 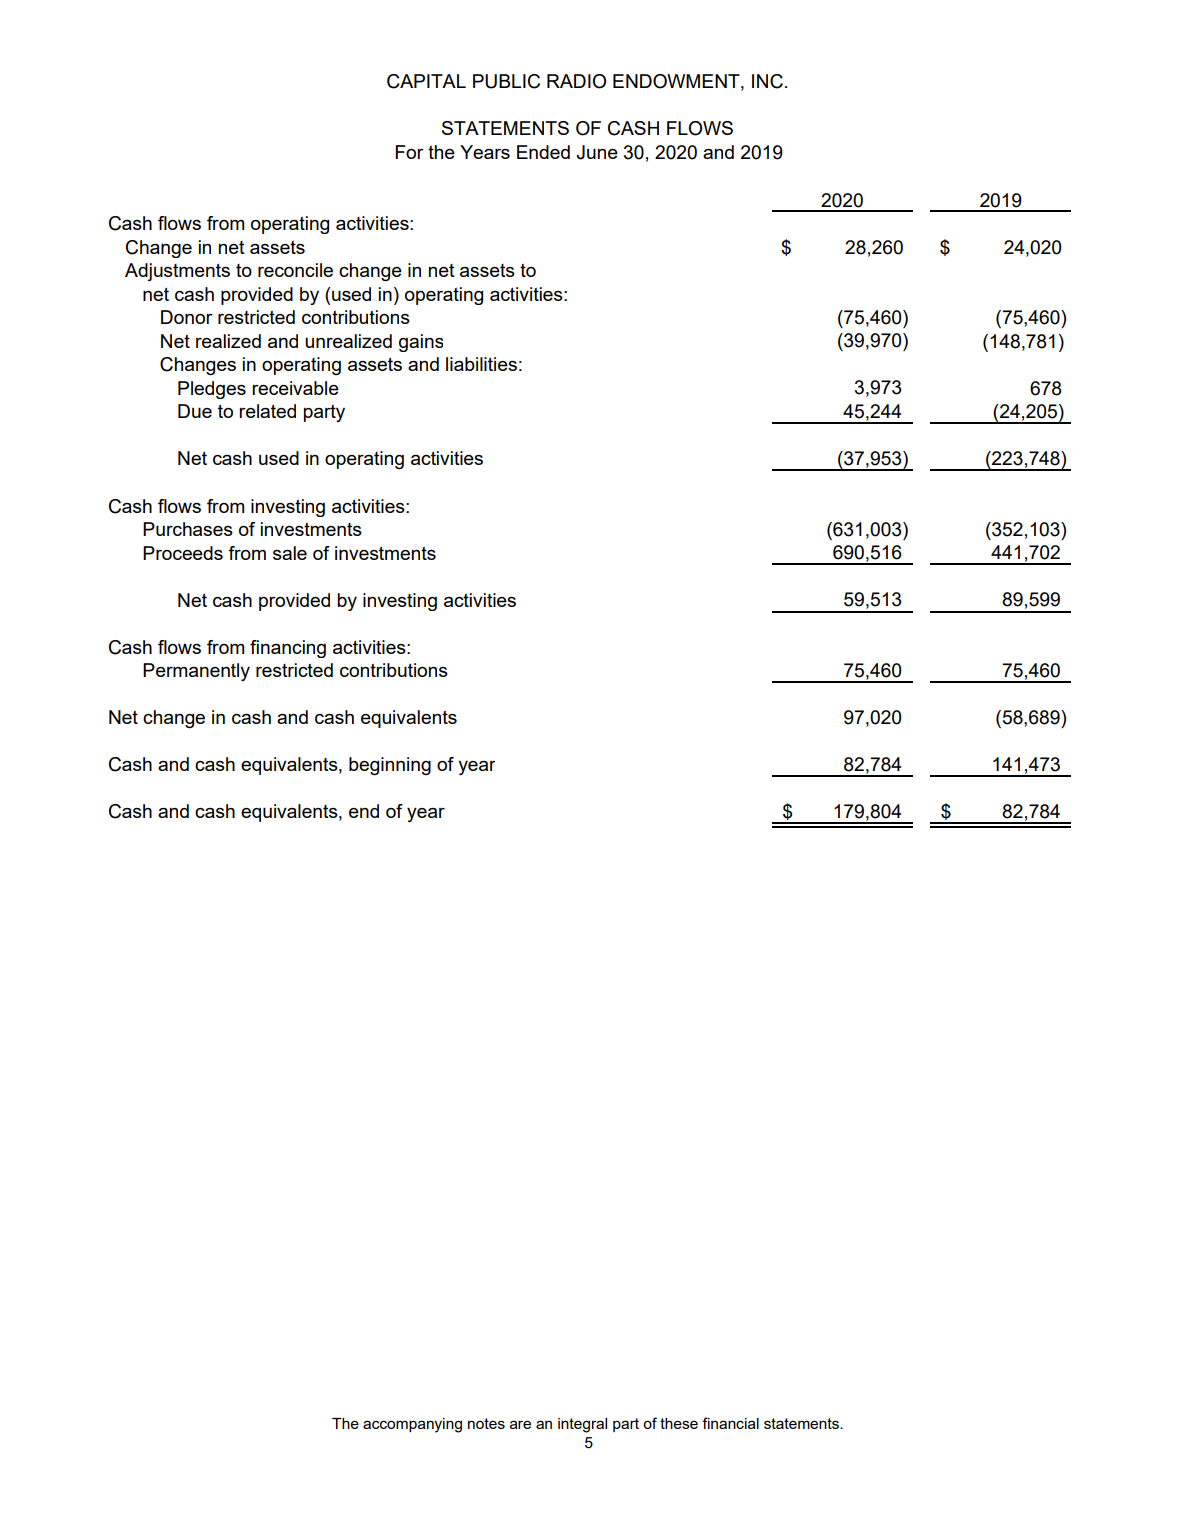 I want to click on beginning, so click(x=390, y=766).
